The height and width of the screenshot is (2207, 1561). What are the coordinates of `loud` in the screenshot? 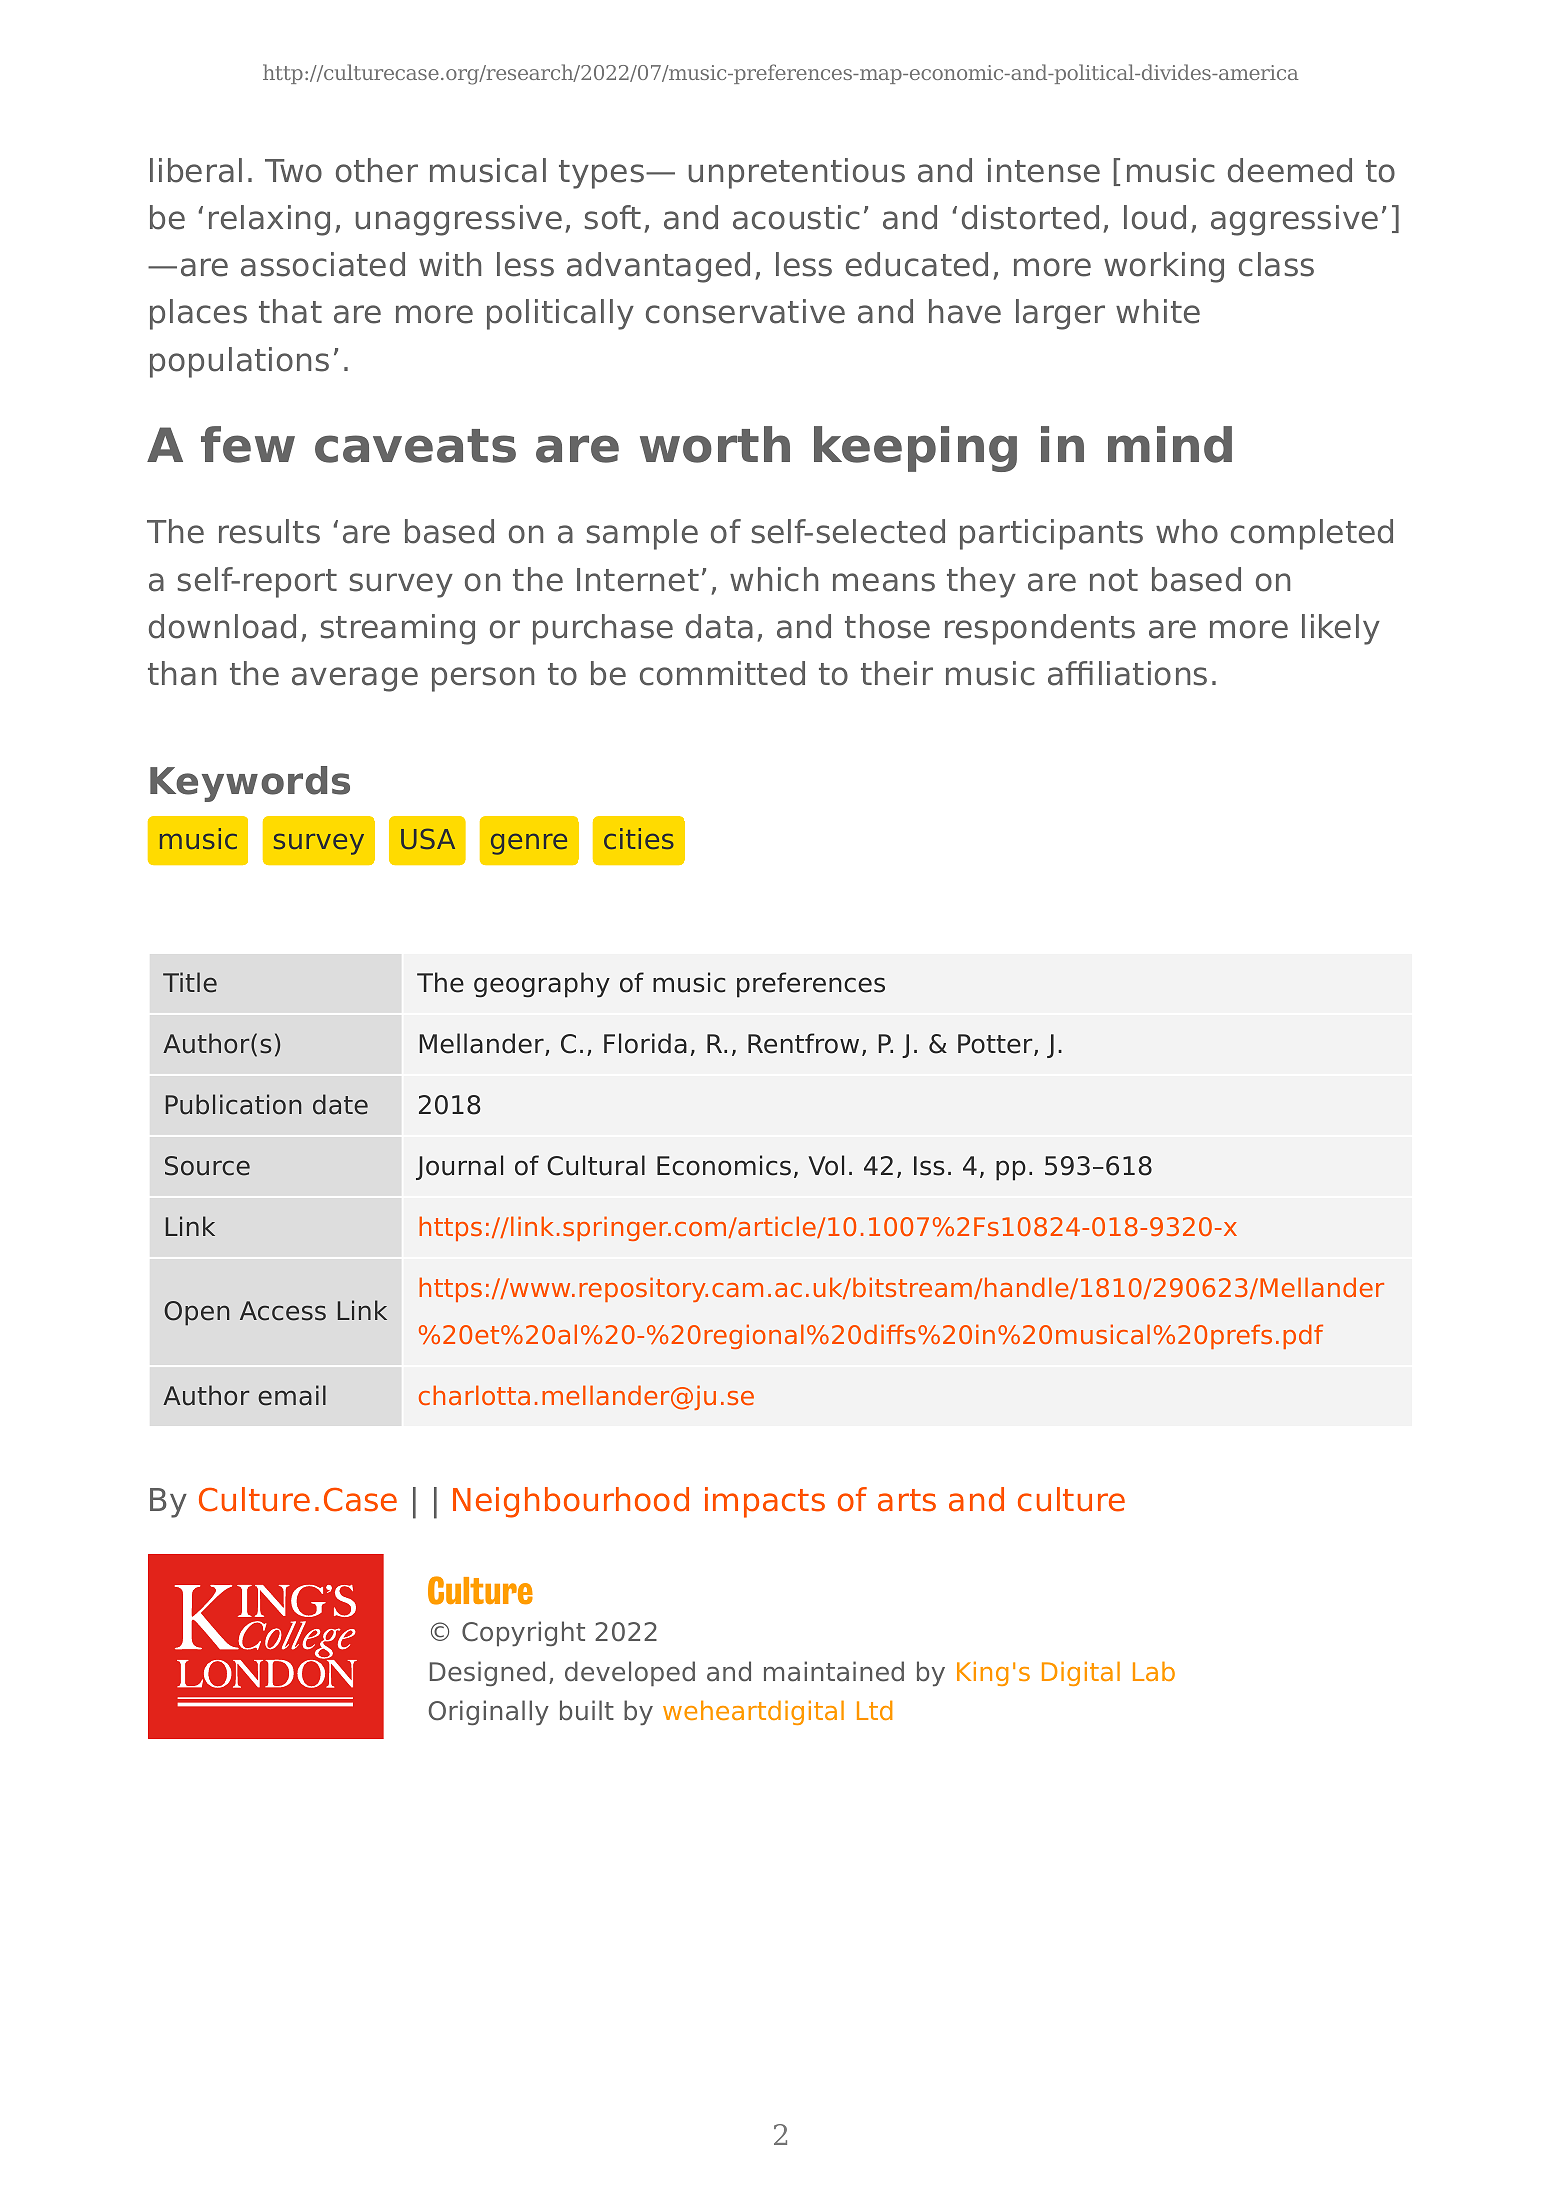 It's located at (1155, 217).
